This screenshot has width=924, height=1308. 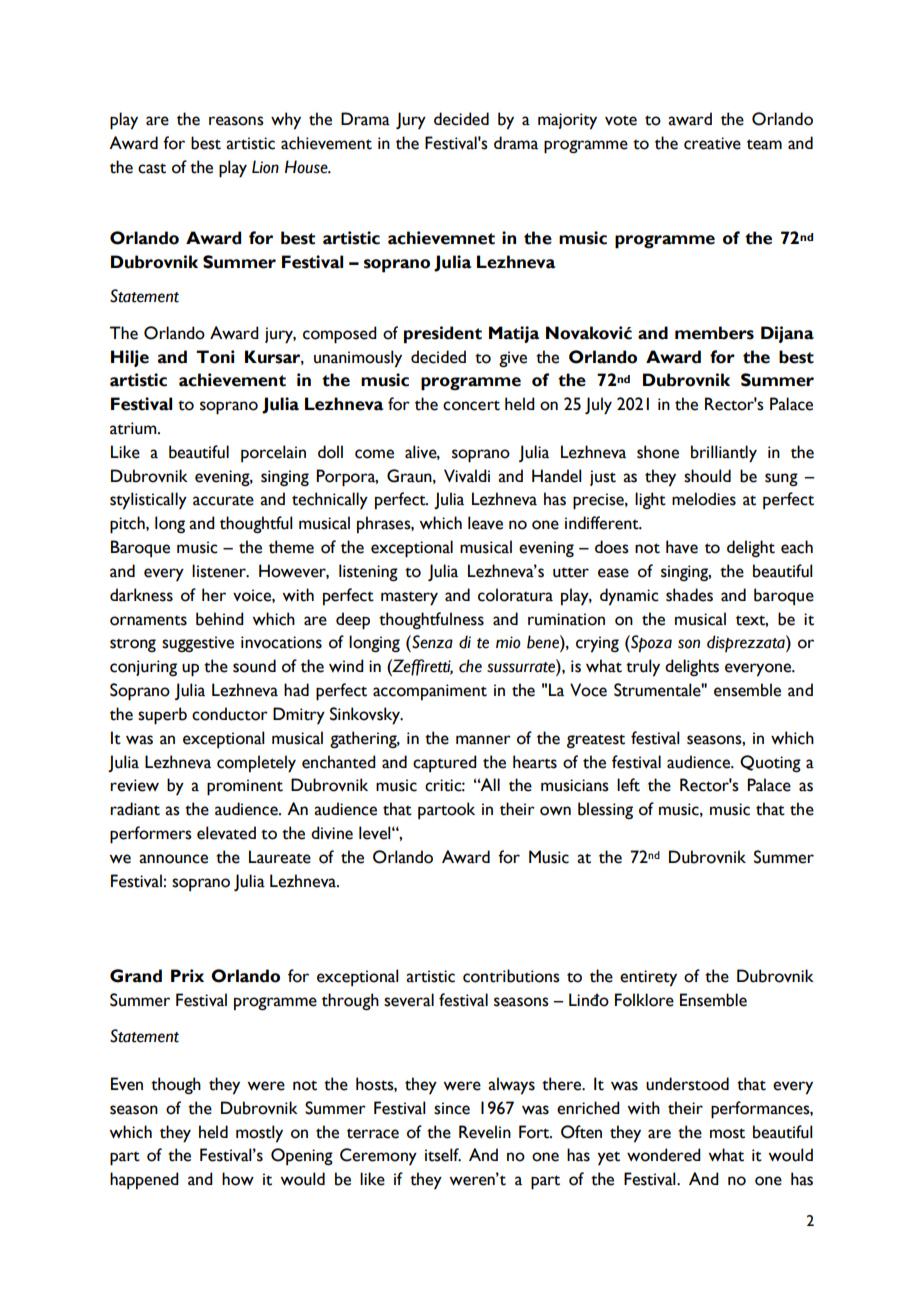 What do you see at coordinates (567, 121) in the screenshot?
I see `majority` at bounding box center [567, 121].
